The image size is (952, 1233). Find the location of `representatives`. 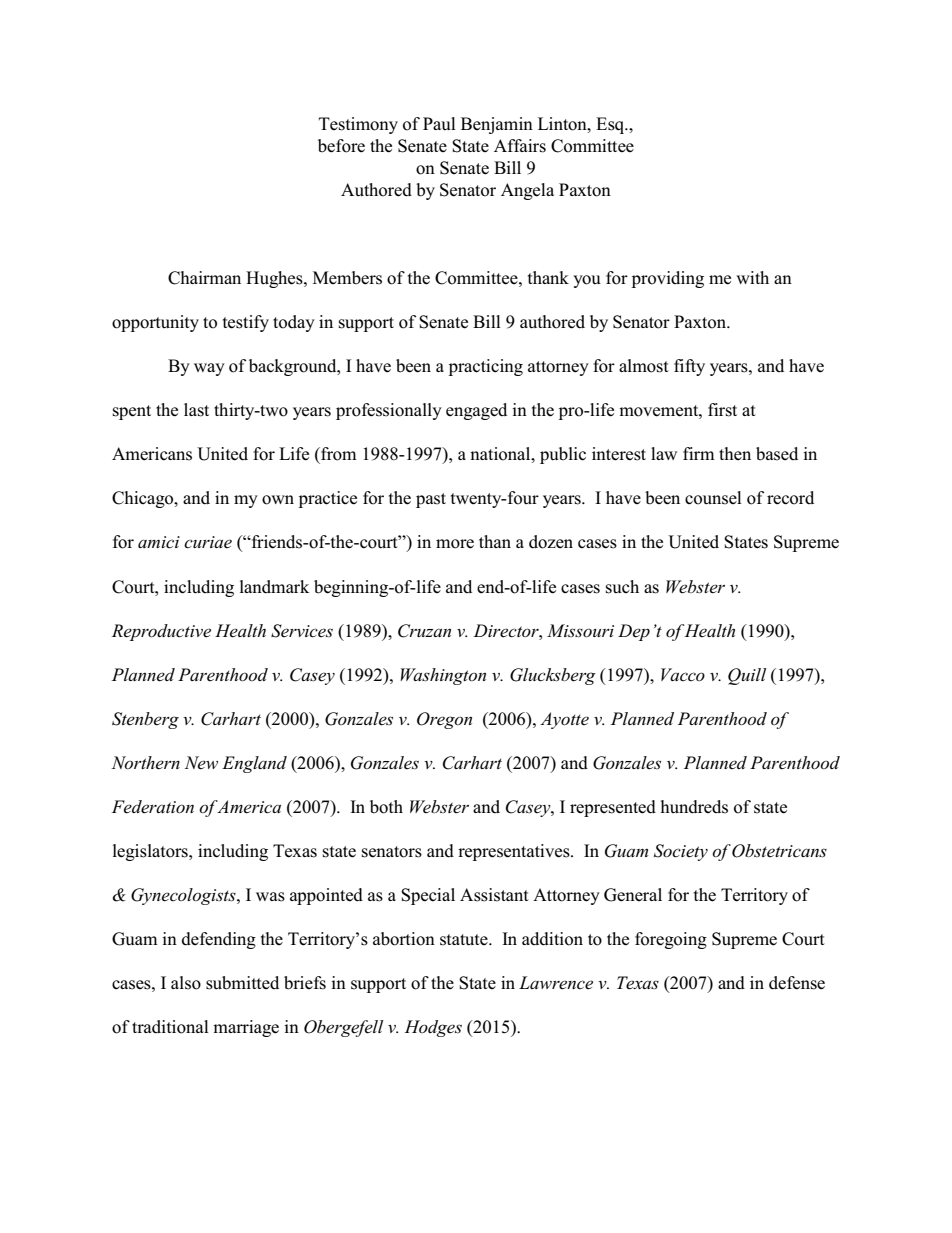

representatives is located at coordinates (515, 852).
